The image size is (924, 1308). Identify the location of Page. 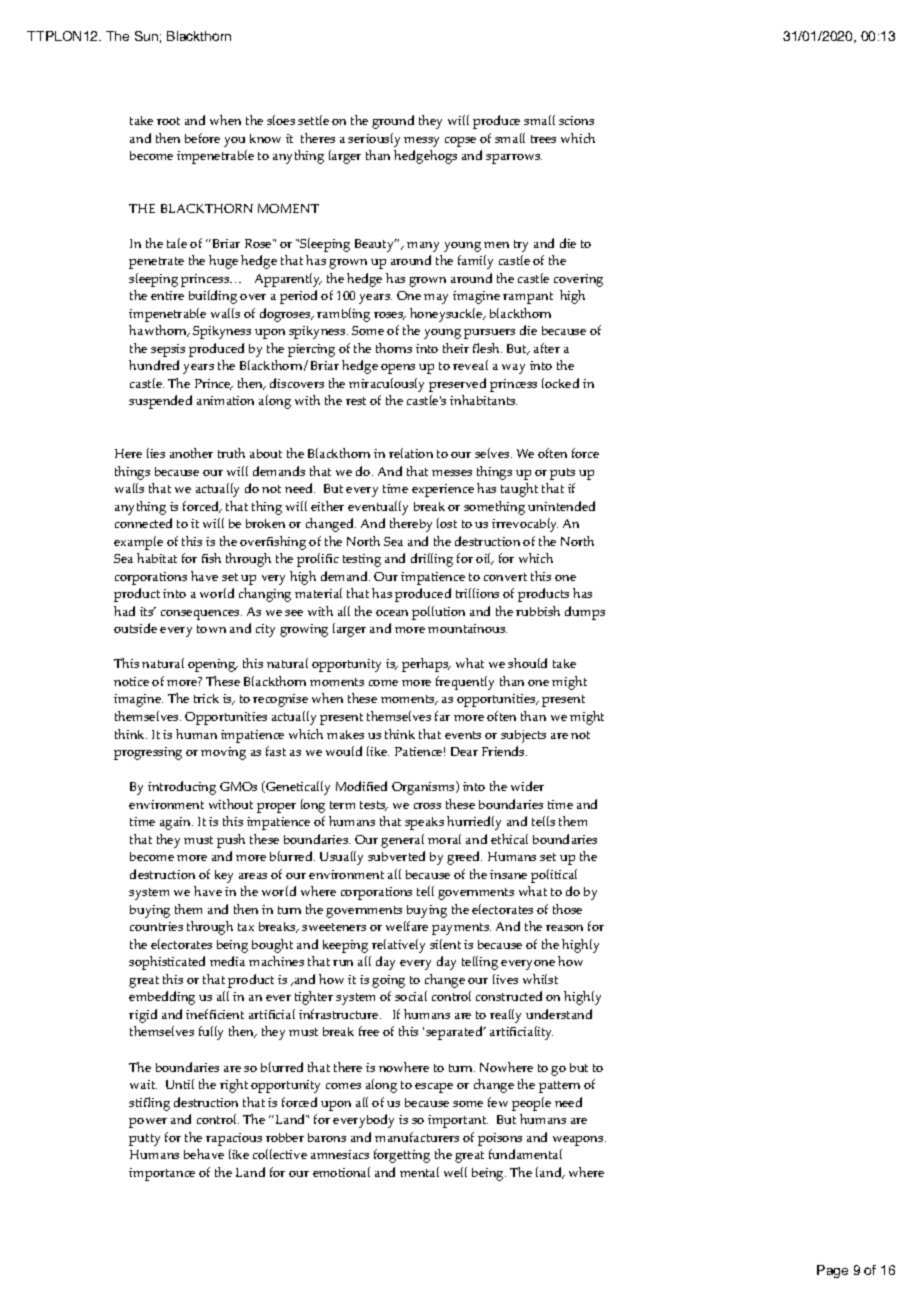
(832, 1271).
